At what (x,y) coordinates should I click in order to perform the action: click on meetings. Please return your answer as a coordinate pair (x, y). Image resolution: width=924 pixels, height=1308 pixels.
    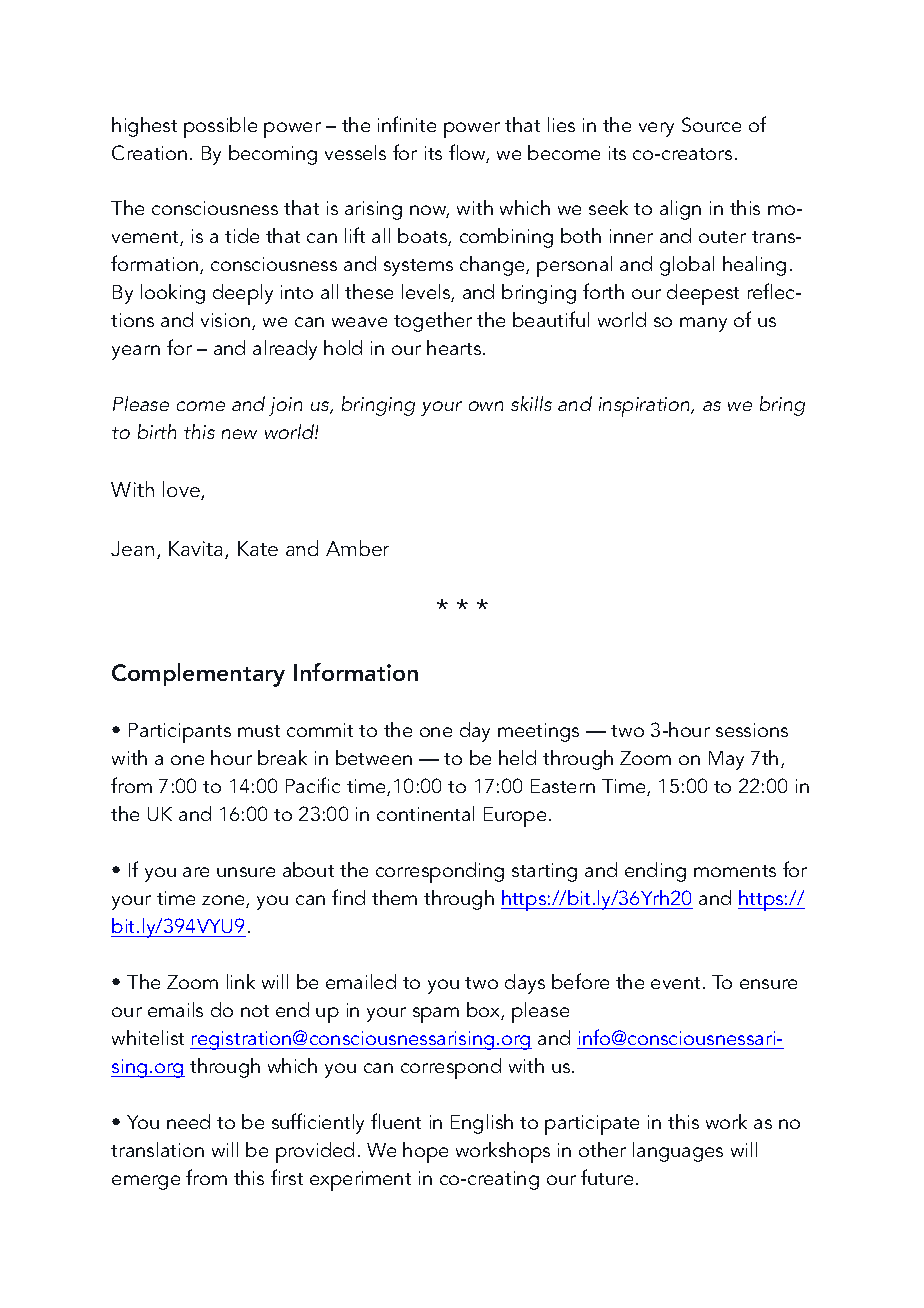
    Looking at the image, I should click on (538, 732).
